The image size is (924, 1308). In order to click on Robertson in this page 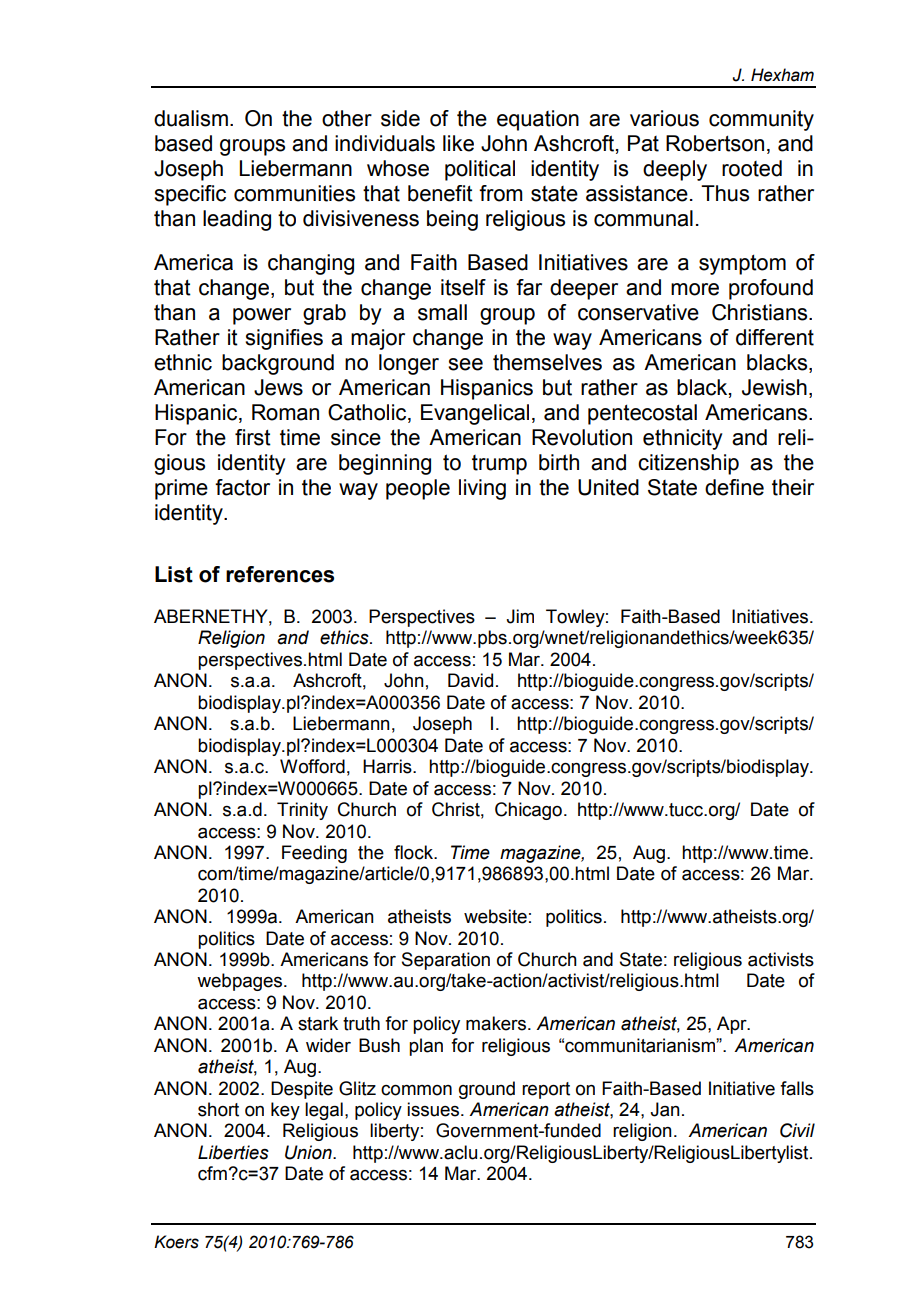, I will do `click(715, 143)`.
